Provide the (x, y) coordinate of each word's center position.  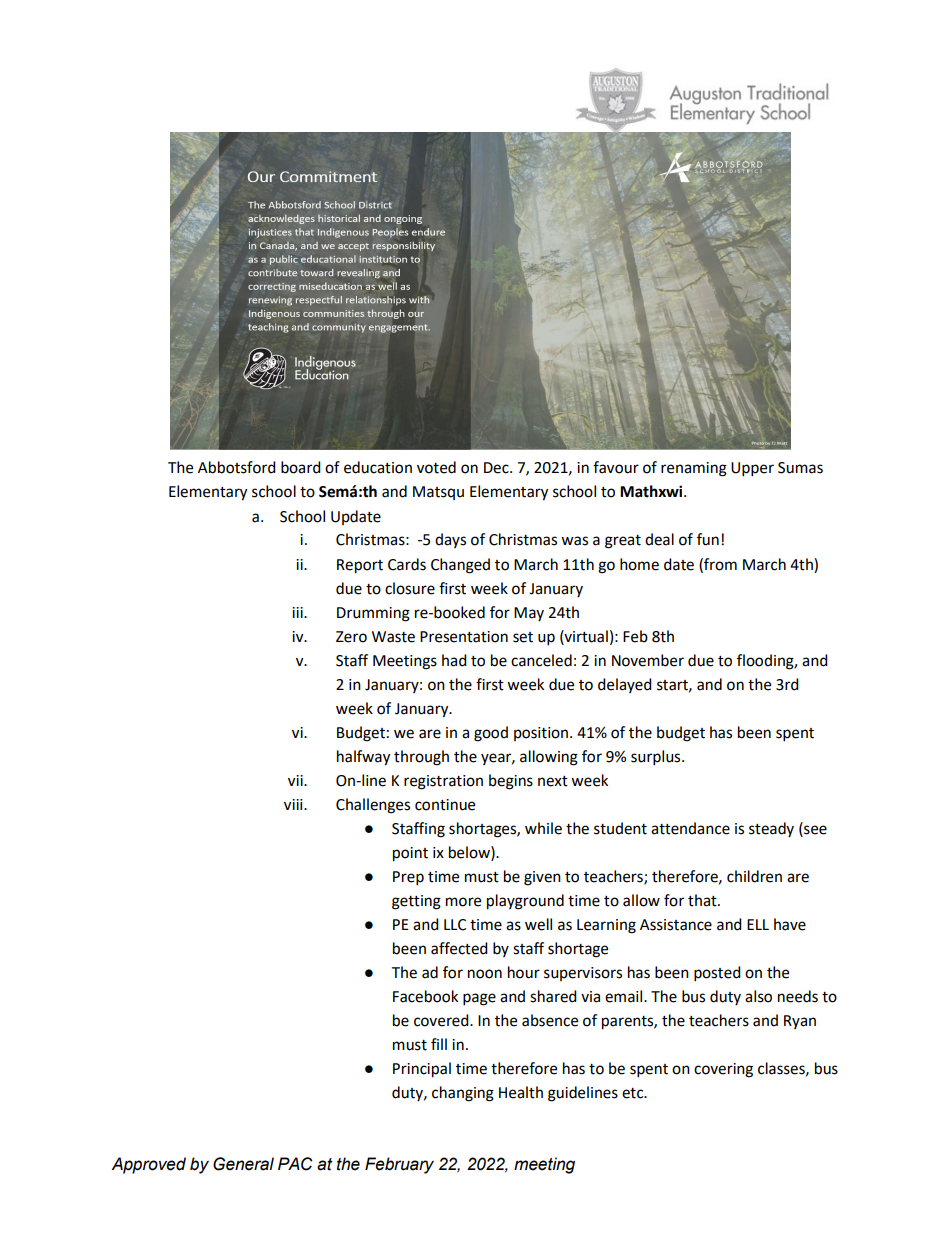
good (491, 734)
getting (416, 902)
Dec (497, 468)
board (301, 467)
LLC (455, 925)
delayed (625, 685)
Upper (752, 469)
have (790, 924)
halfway (363, 758)
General (243, 1164)
